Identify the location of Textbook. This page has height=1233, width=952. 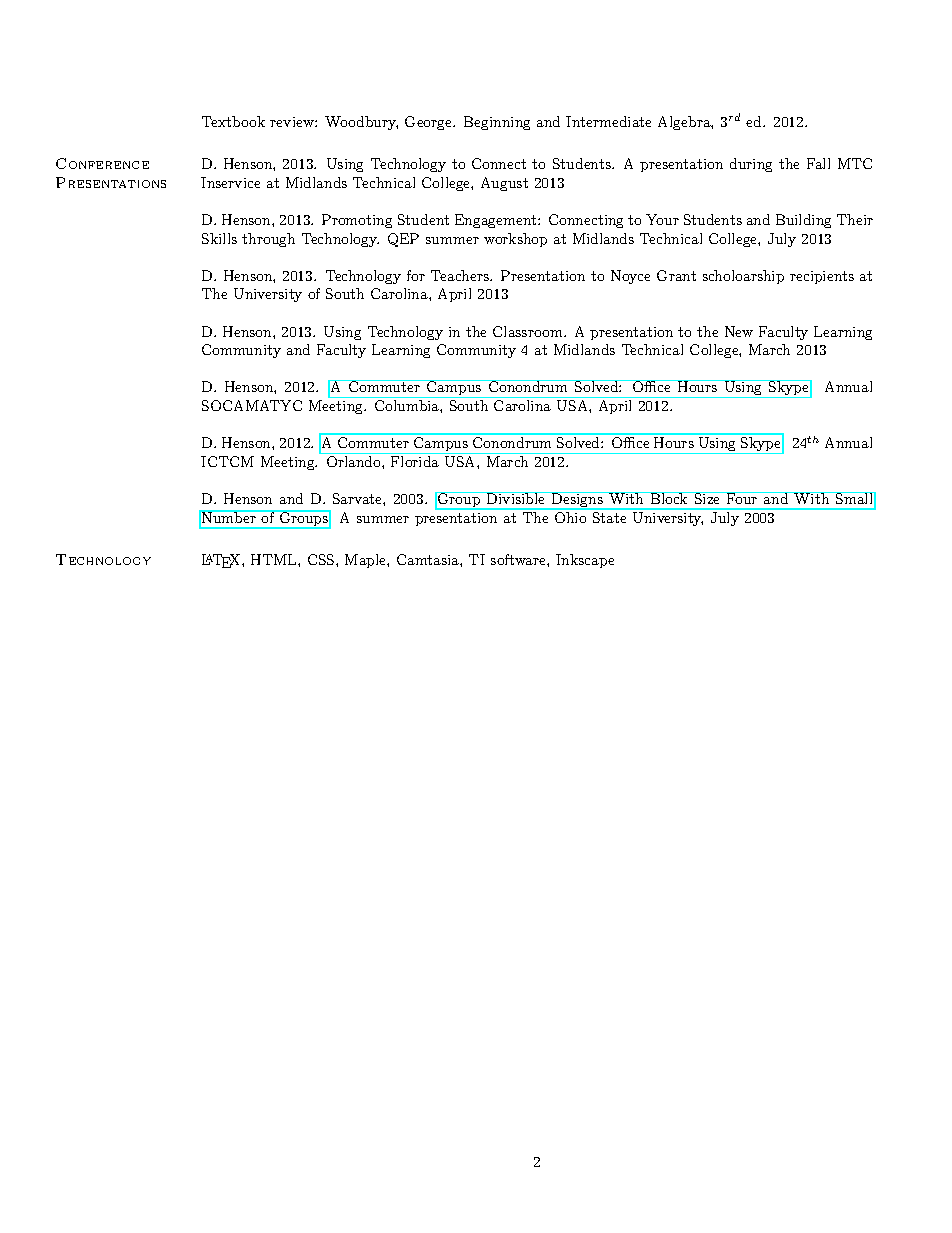
(233, 121).
